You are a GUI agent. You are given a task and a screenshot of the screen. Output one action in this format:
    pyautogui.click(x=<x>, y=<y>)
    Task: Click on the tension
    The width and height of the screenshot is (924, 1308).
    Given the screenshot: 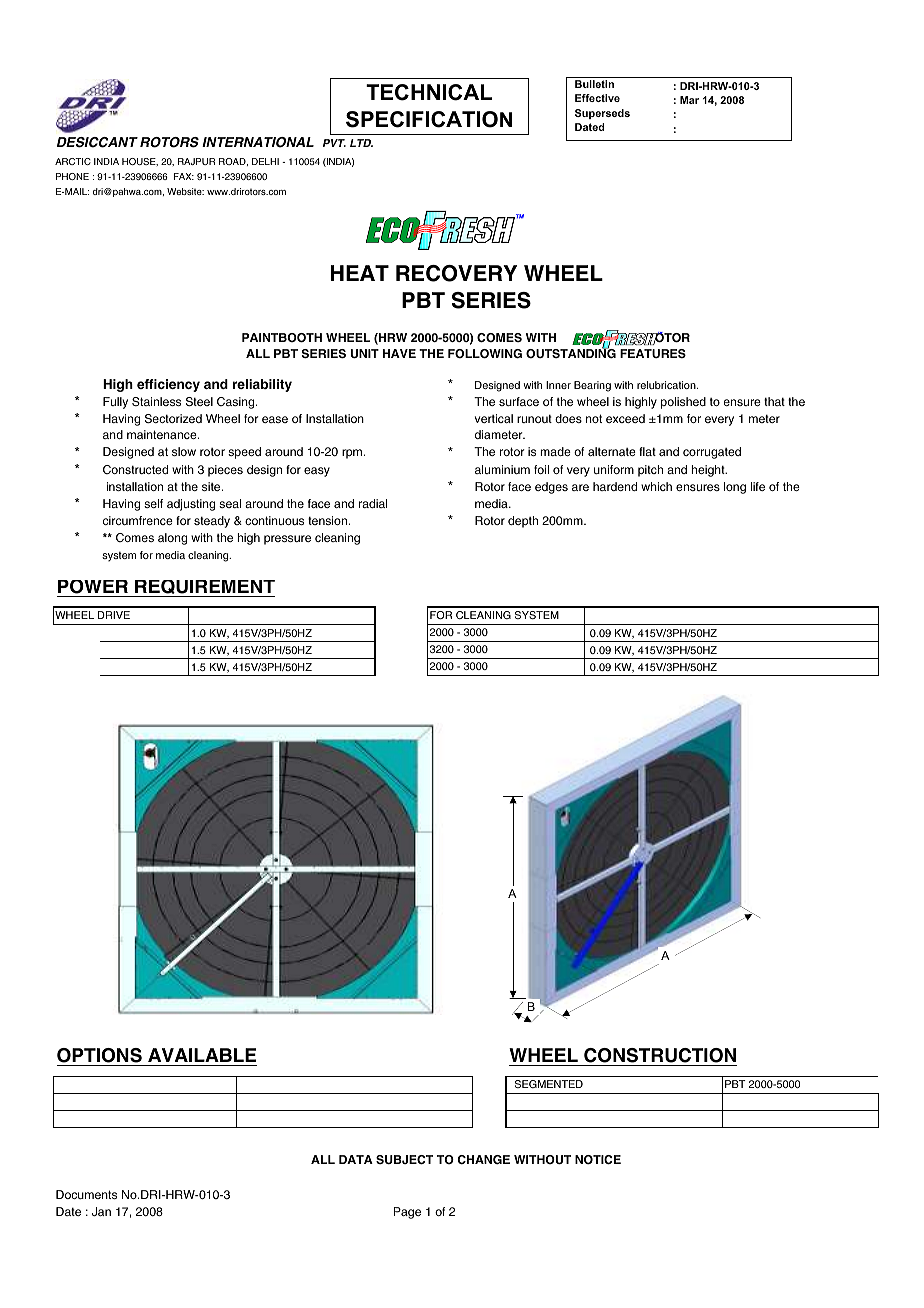 What is the action you would take?
    pyautogui.click(x=329, y=520)
